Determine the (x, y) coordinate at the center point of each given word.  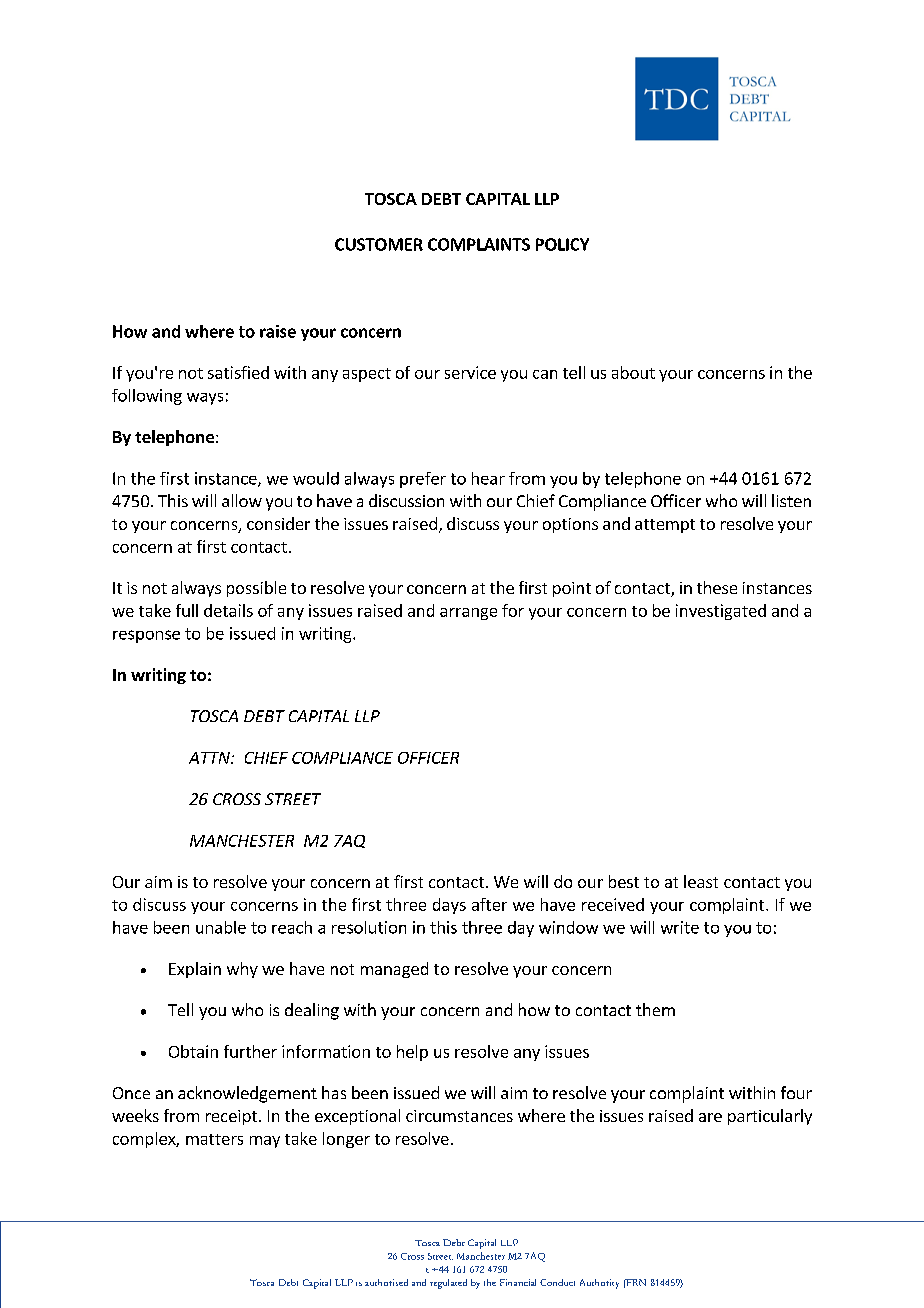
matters (214, 1139)
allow (242, 500)
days (449, 906)
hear (488, 478)
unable (221, 927)
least (701, 881)
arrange (468, 614)
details (228, 610)
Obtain (193, 1051)
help (412, 1053)
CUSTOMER (379, 244)
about (633, 372)
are (710, 1117)
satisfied (238, 372)
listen (791, 500)
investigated (721, 612)
